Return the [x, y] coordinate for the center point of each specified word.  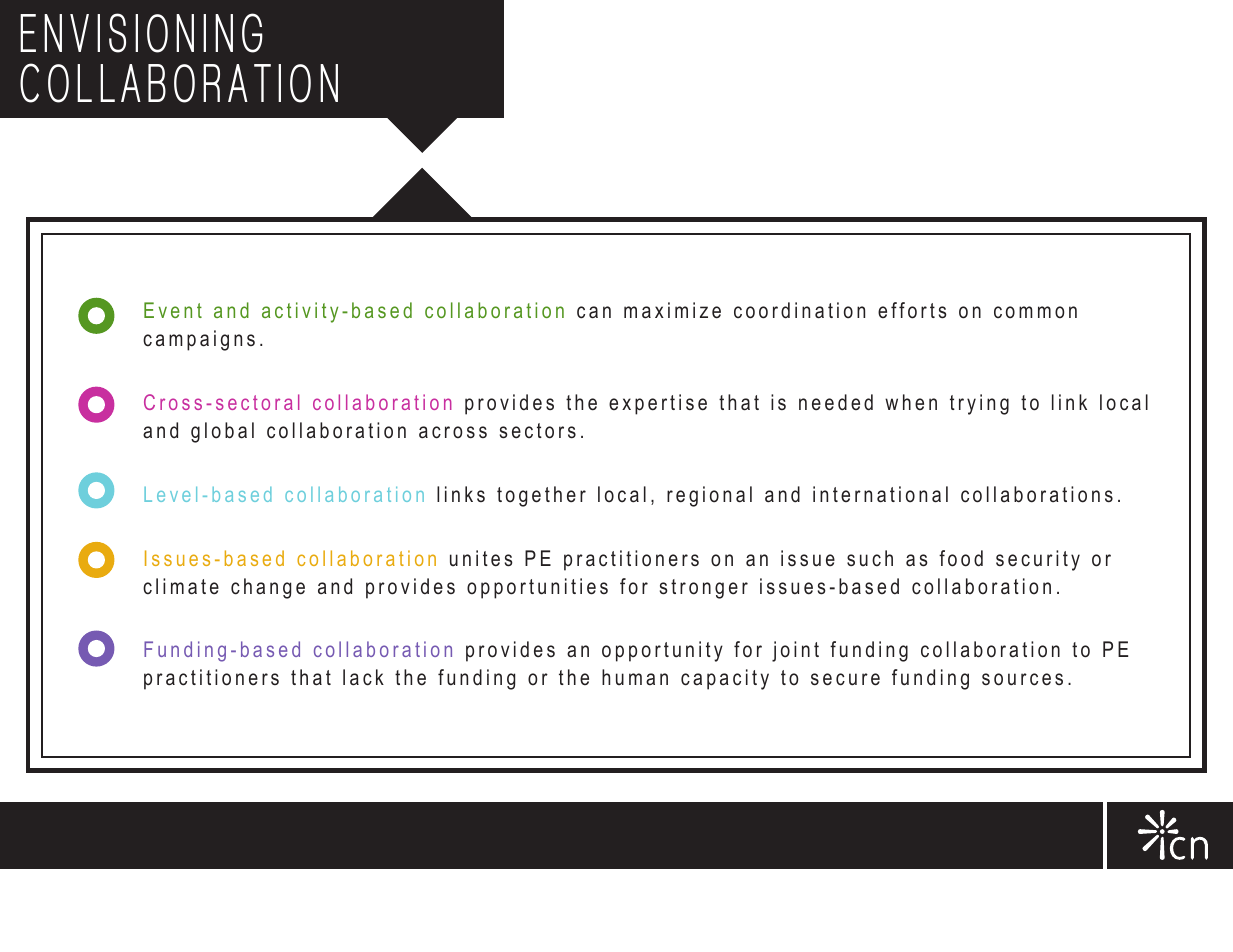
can [594, 312]
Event [173, 310]
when [911, 402]
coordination [799, 310]
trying [979, 404]
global [222, 432]
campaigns [199, 340]
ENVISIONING [141, 33]
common [1035, 312]
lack [363, 677]
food [961, 558]
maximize [672, 310]
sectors [538, 431]
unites [481, 558]
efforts [912, 310]
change [268, 588]
